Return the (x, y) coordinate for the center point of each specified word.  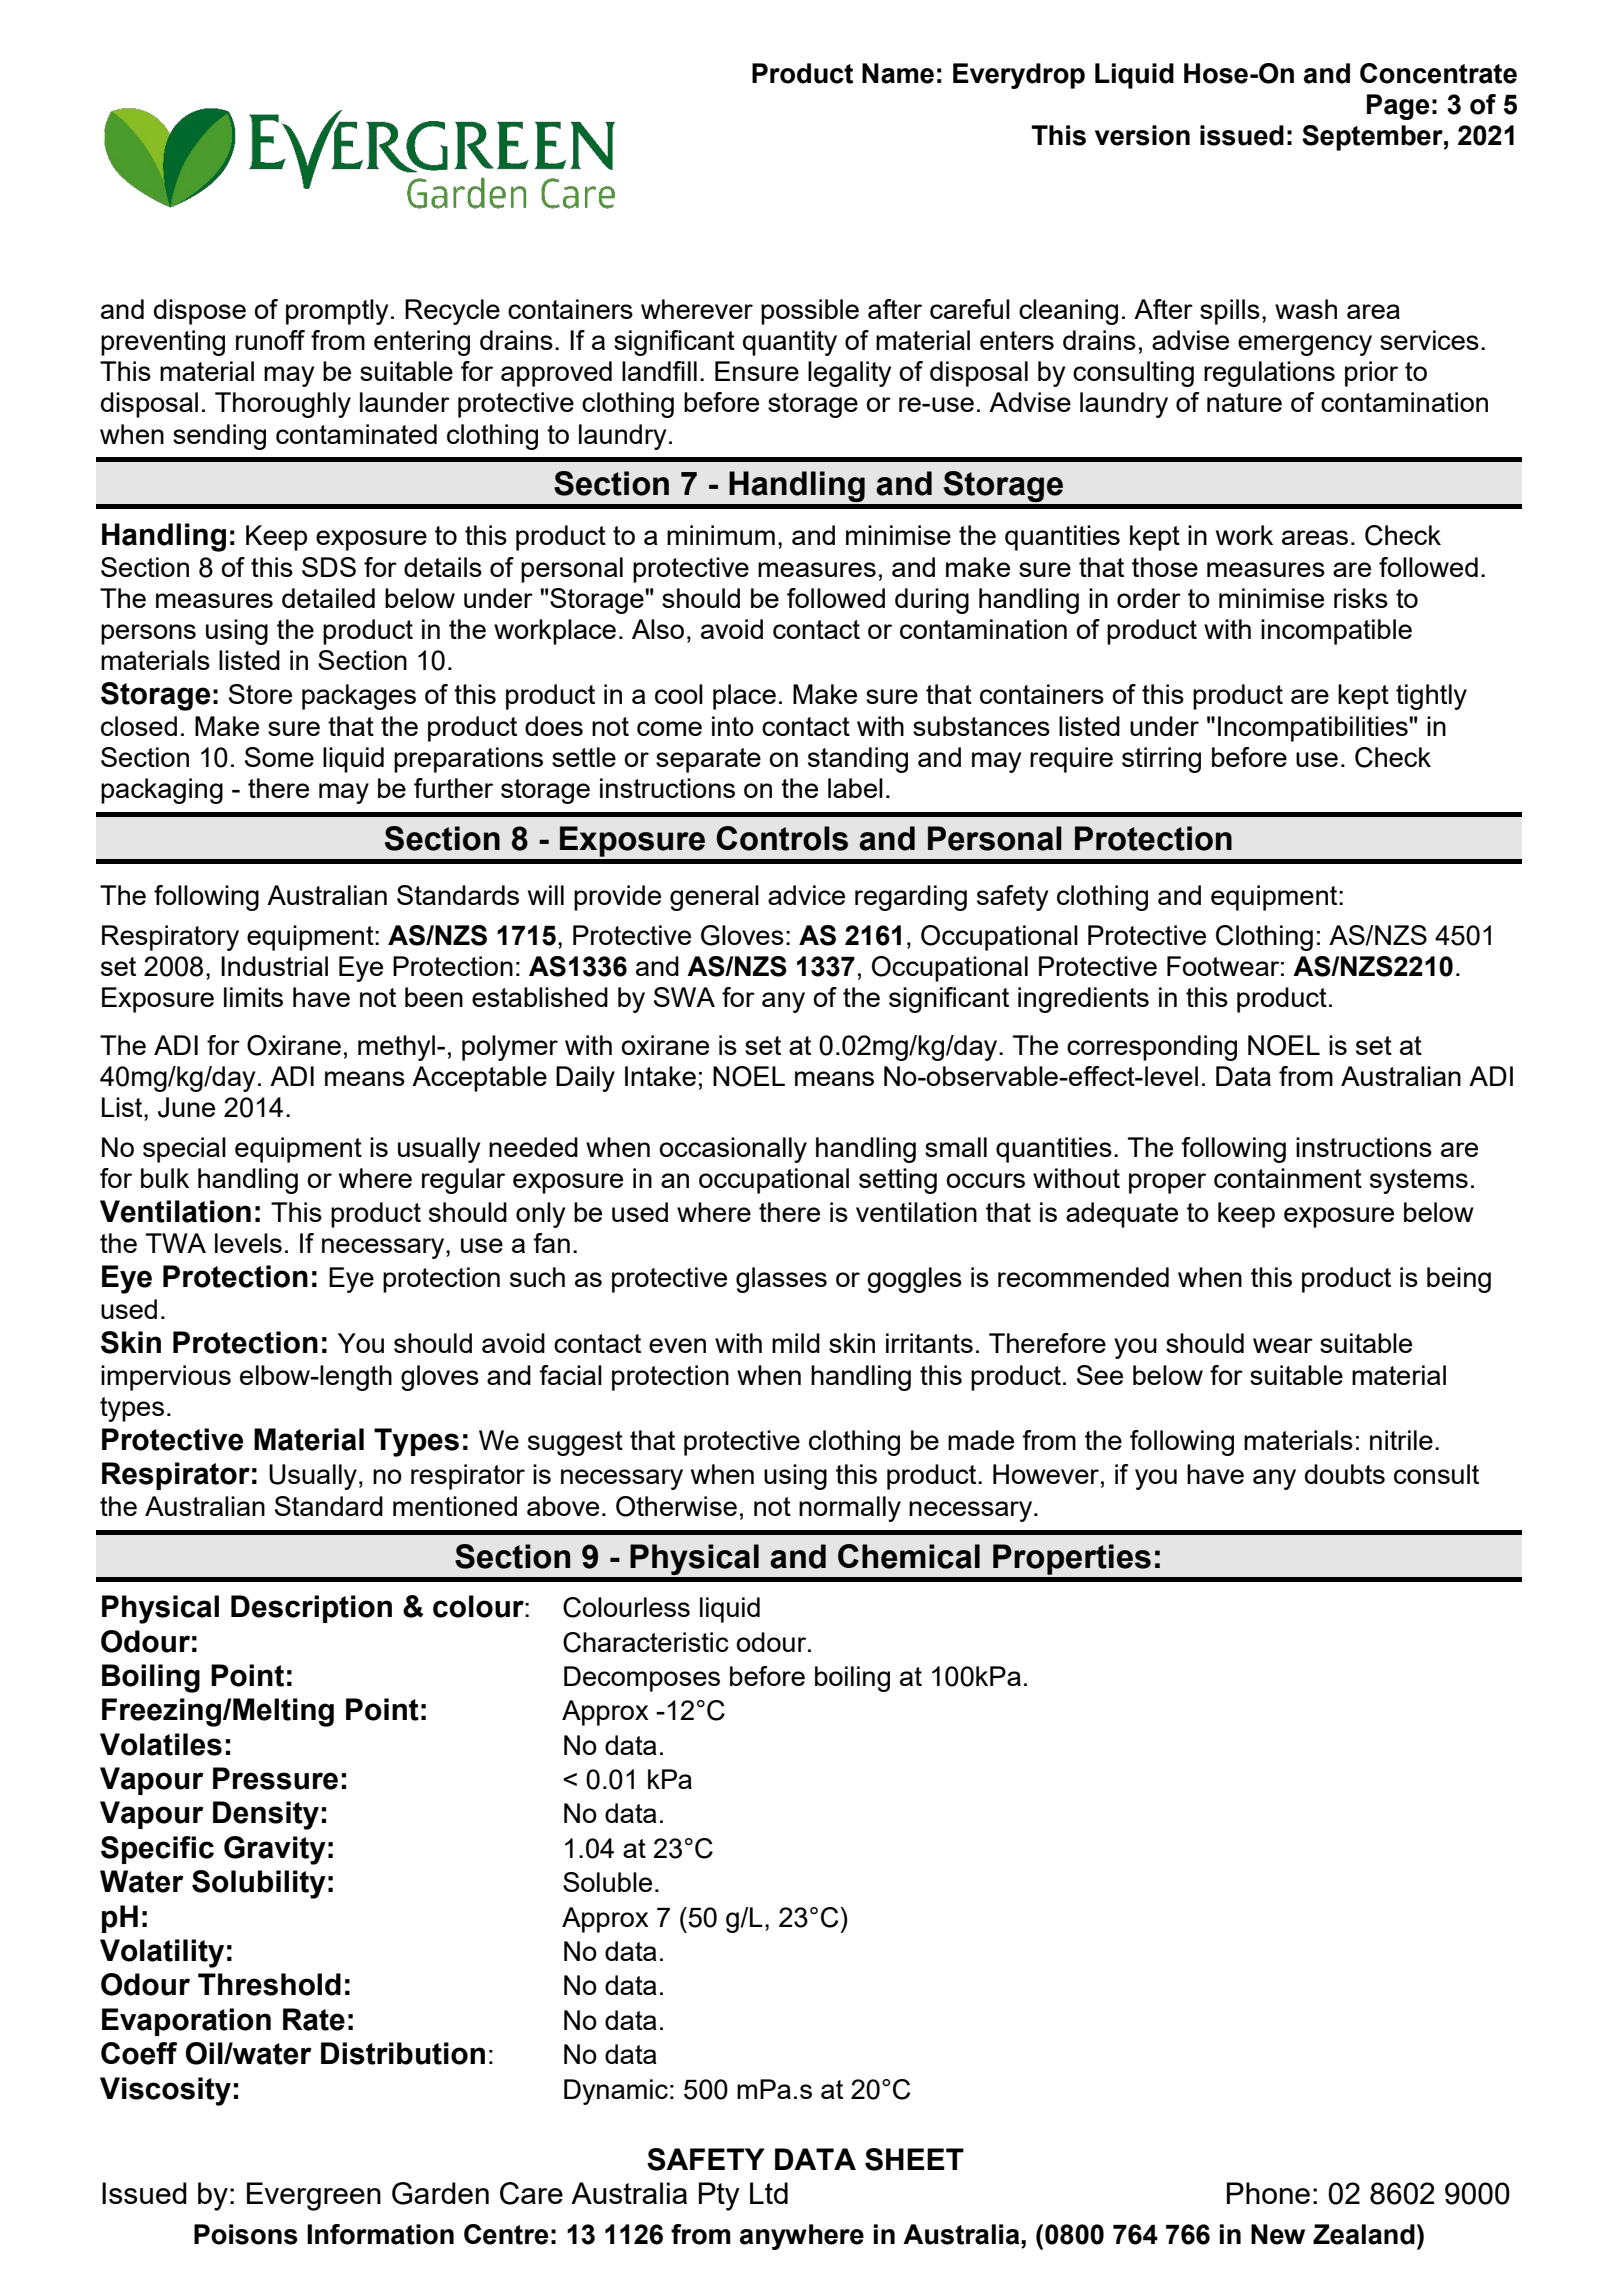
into (733, 726)
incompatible (1336, 632)
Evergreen (314, 2196)
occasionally (733, 1150)
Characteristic (646, 1642)
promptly (337, 312)
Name (898, 73)
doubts (1345, 1474)
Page (1398, 107)
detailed (328, 598)
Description (311, 1609)
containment (1288, 1178)
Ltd (769, 2193)
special (184, 1150)
